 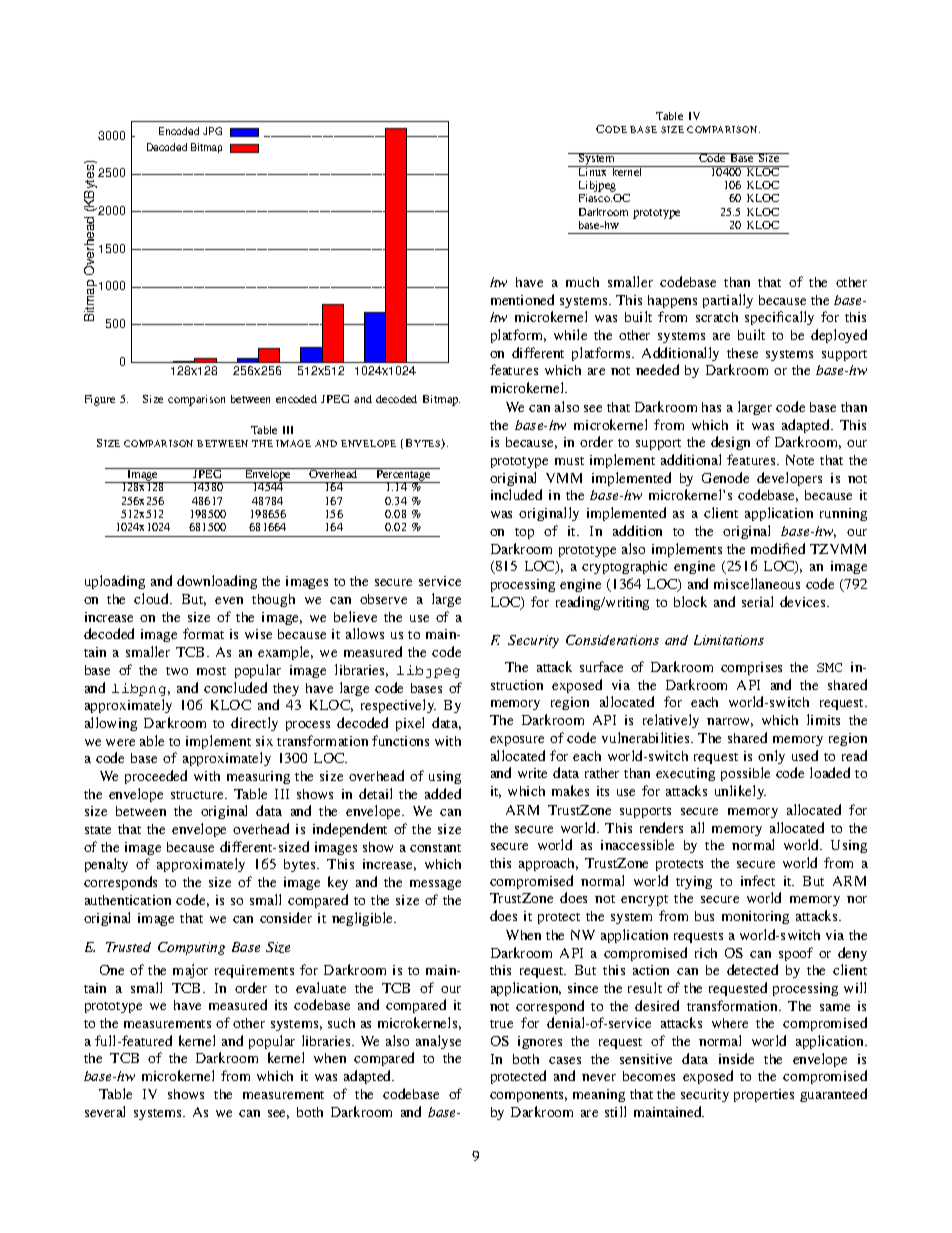 I want to click on Figure, so click(x=100, y=400).
